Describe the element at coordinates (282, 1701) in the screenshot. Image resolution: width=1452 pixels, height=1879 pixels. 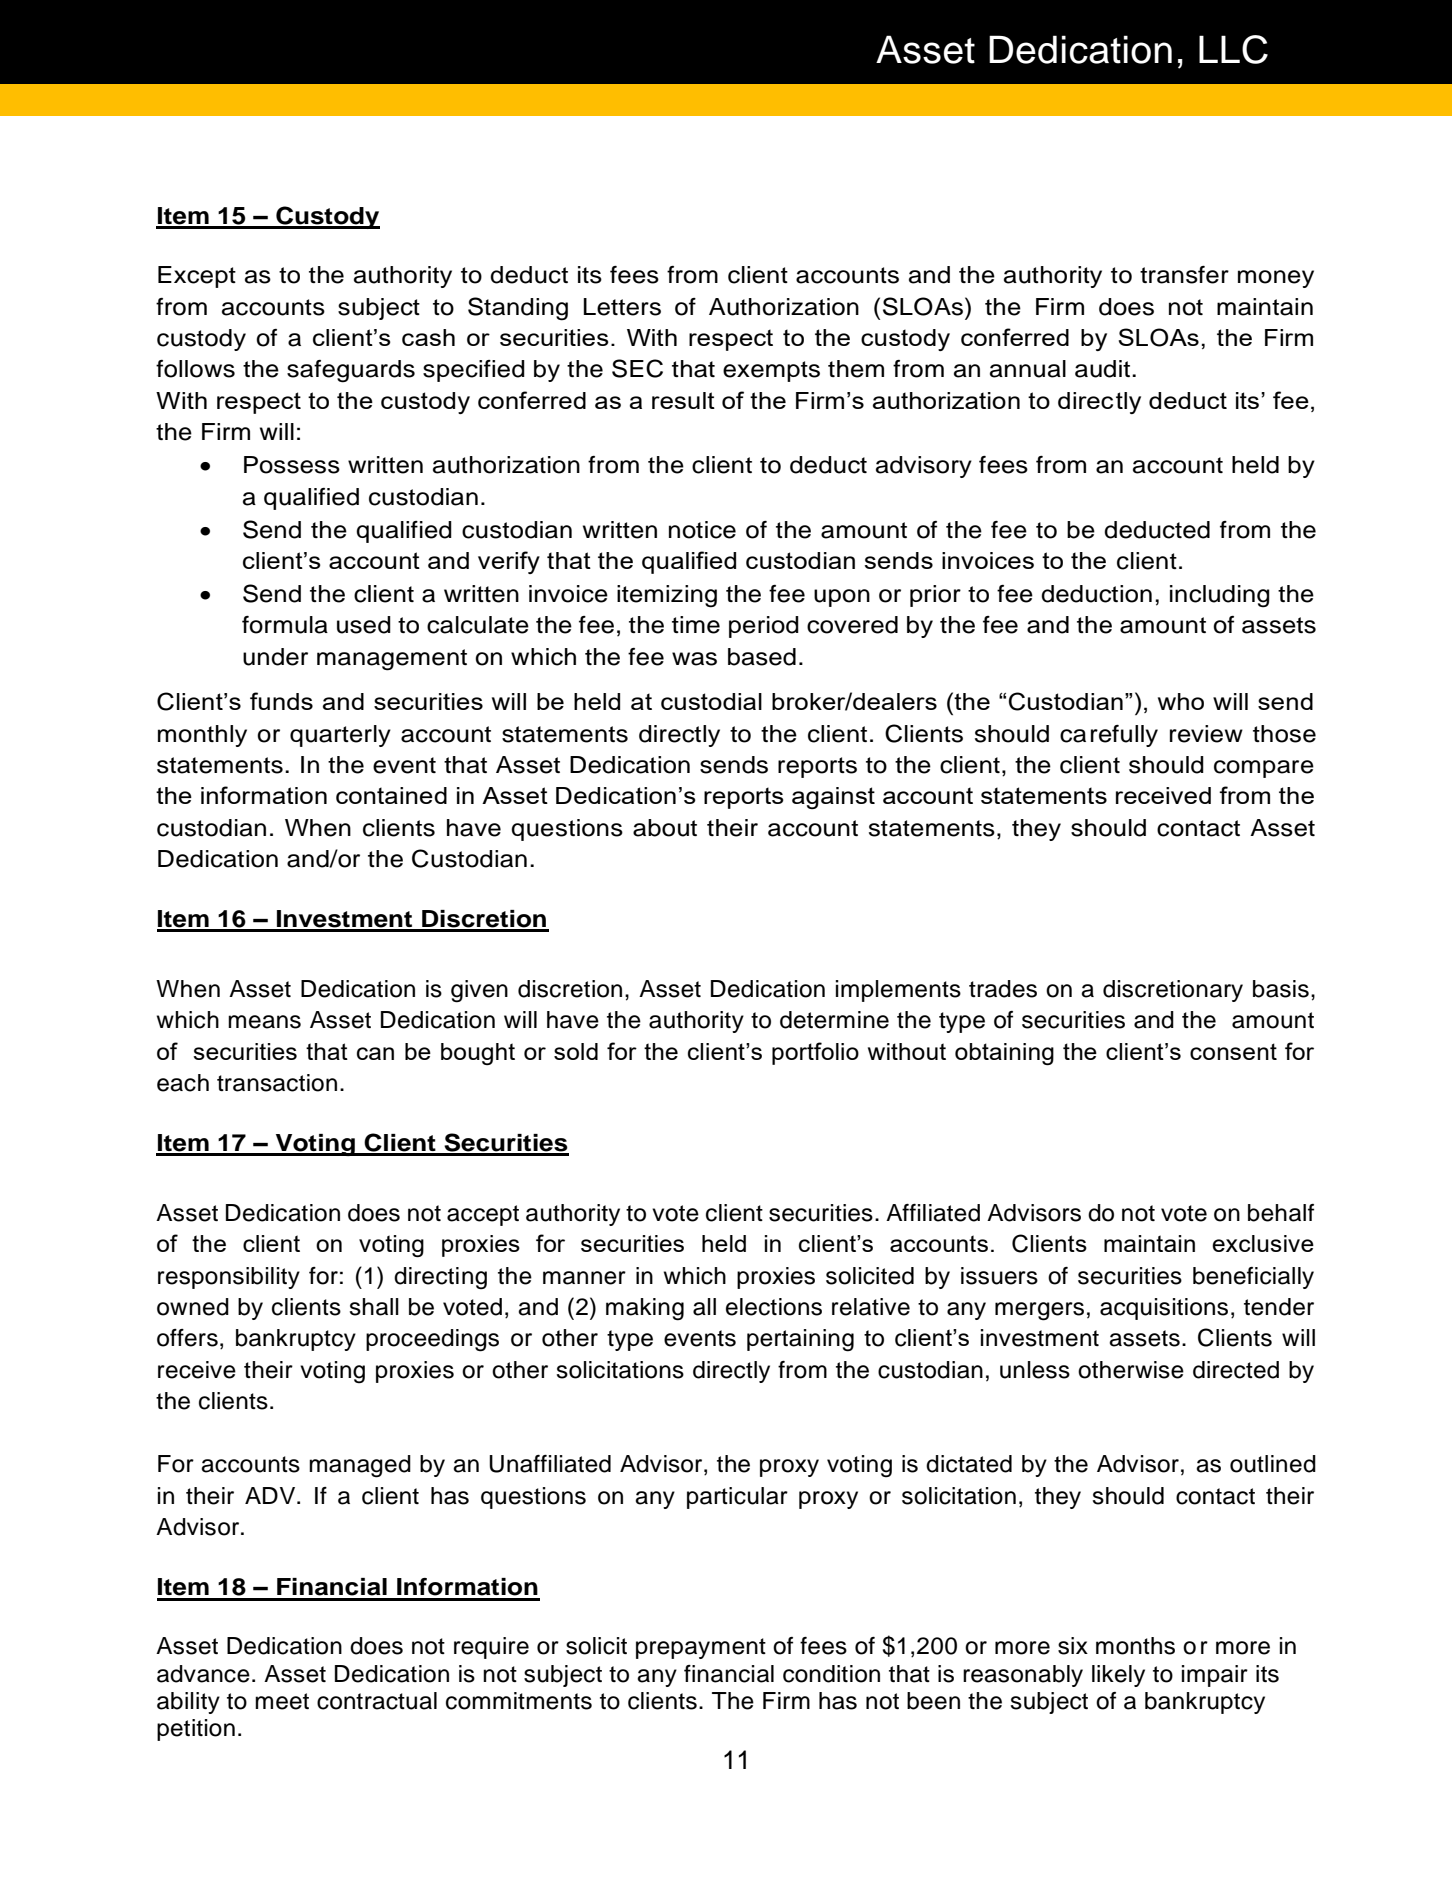
I see `meet` at that location.
